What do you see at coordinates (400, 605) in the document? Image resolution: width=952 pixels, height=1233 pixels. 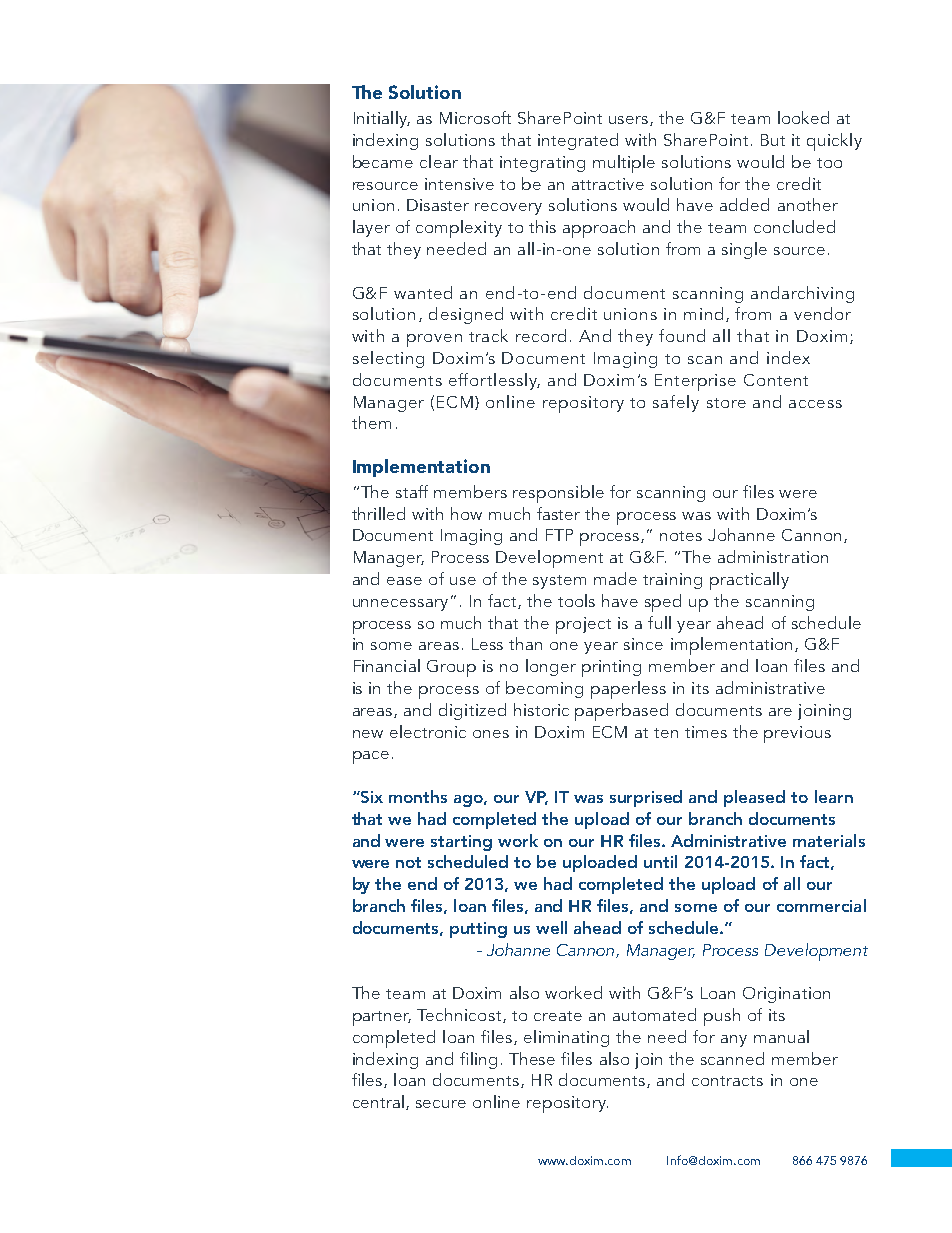 I see `unnecessary` at bounding box center [400, 605].
